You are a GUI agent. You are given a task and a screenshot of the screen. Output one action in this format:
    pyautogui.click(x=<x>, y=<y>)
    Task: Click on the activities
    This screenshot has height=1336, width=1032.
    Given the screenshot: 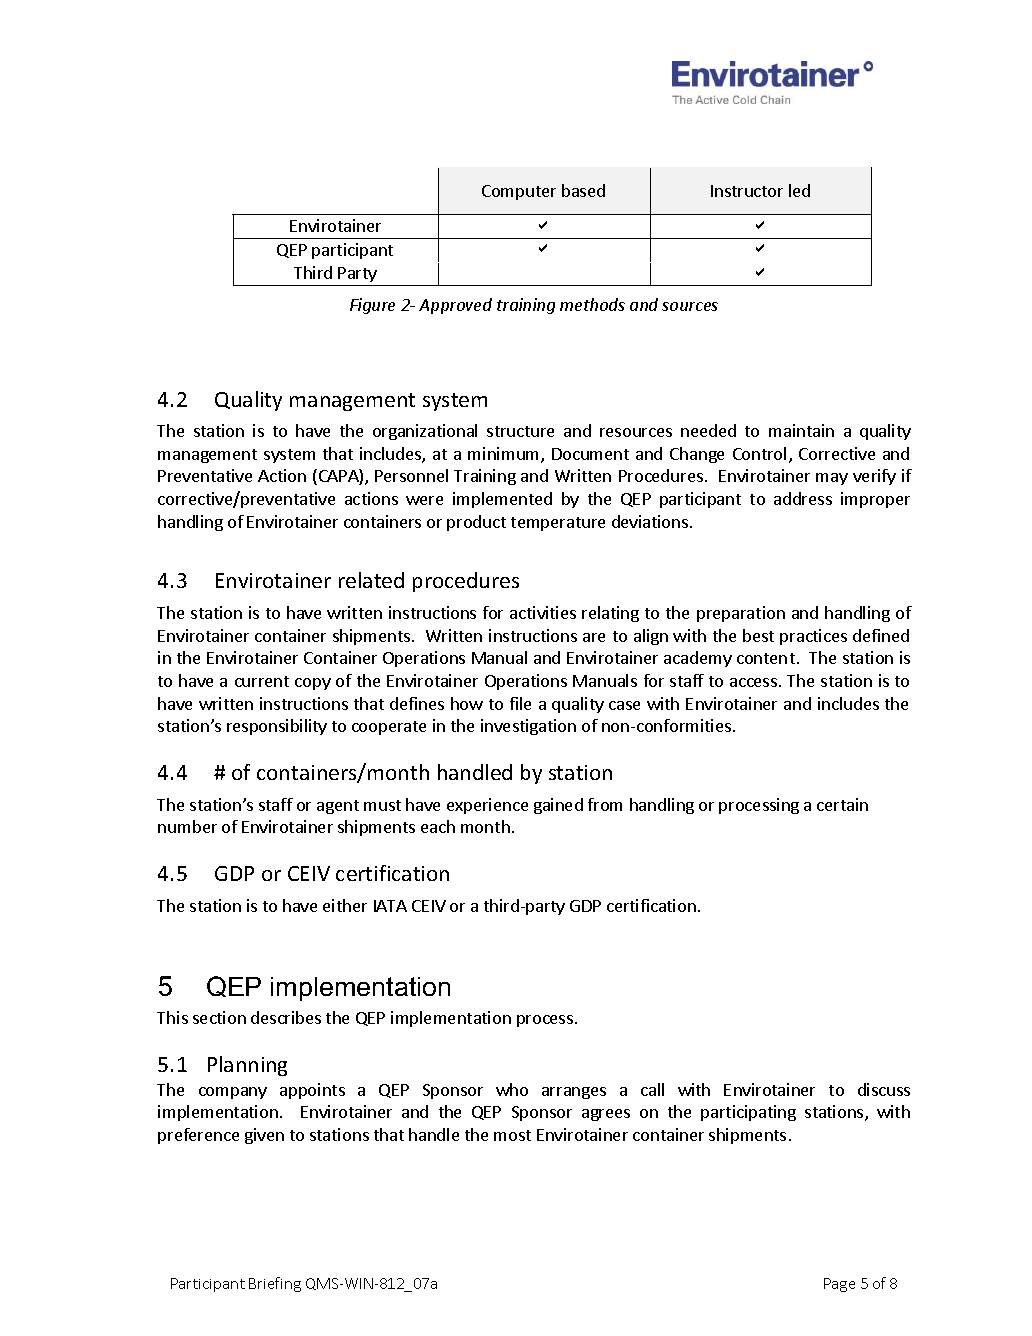 What is the action you would take?
    pyautogui.click(x=543, y=612)
